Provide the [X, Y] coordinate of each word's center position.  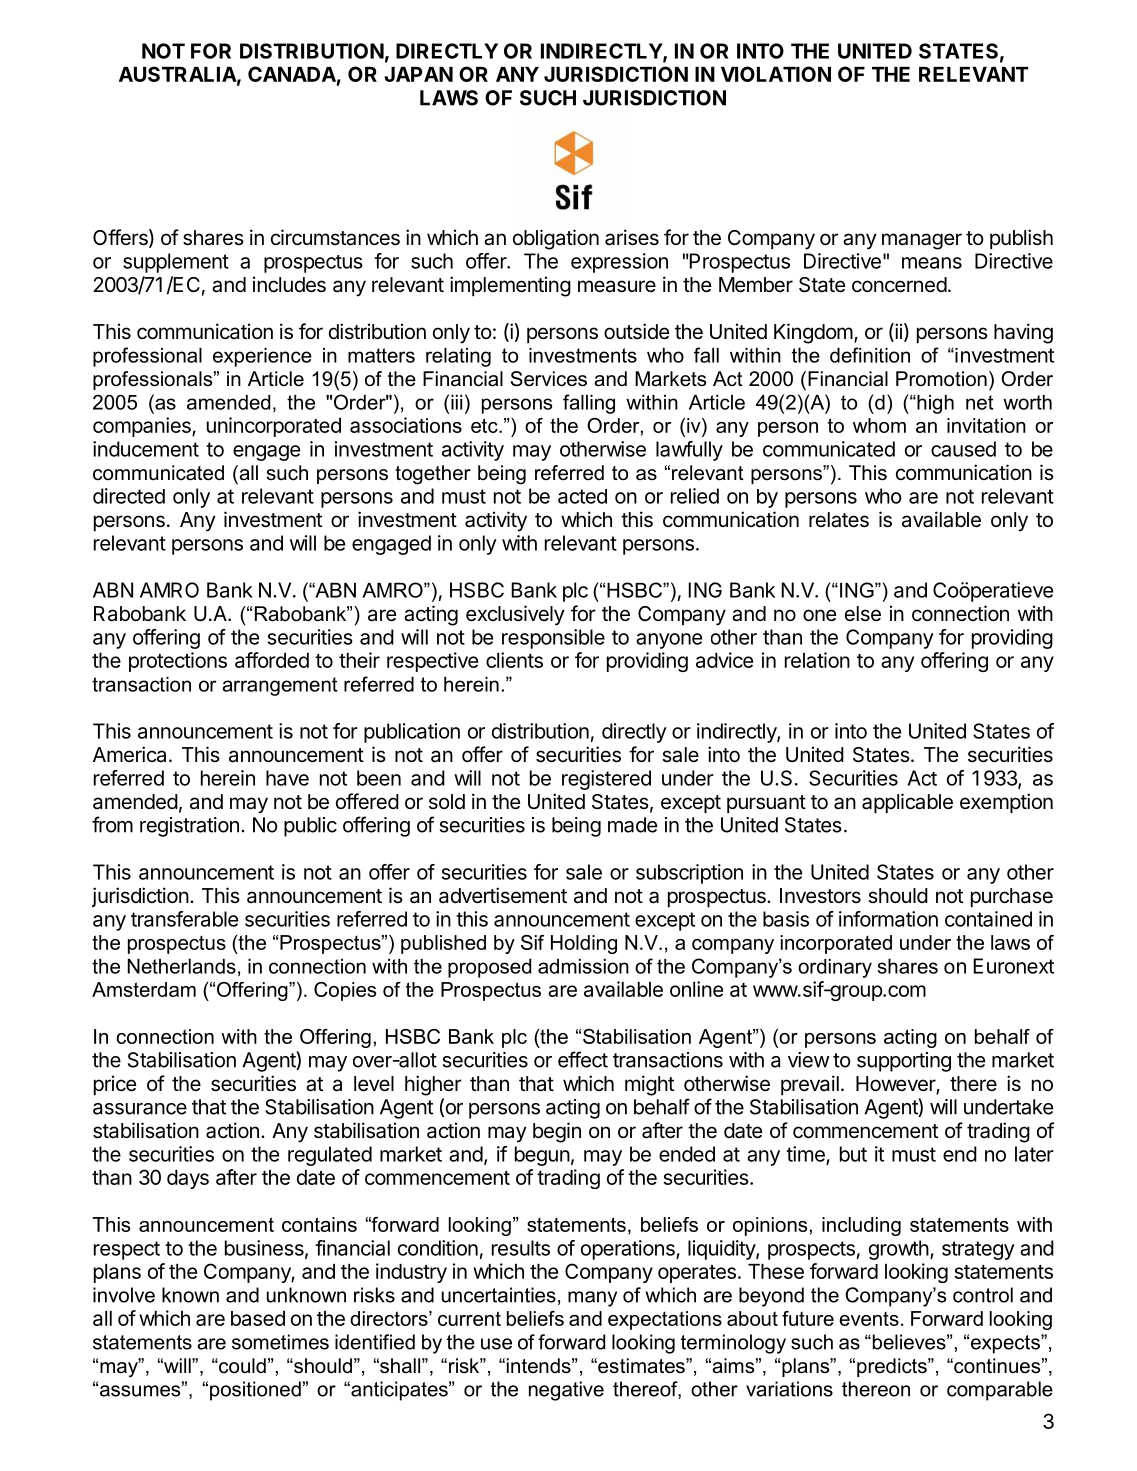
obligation [556, 239]
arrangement [279, 686]
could [241, 1366]
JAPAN [418, 74]
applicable [907, 803]
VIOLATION [776, 74]
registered [606, 780]
